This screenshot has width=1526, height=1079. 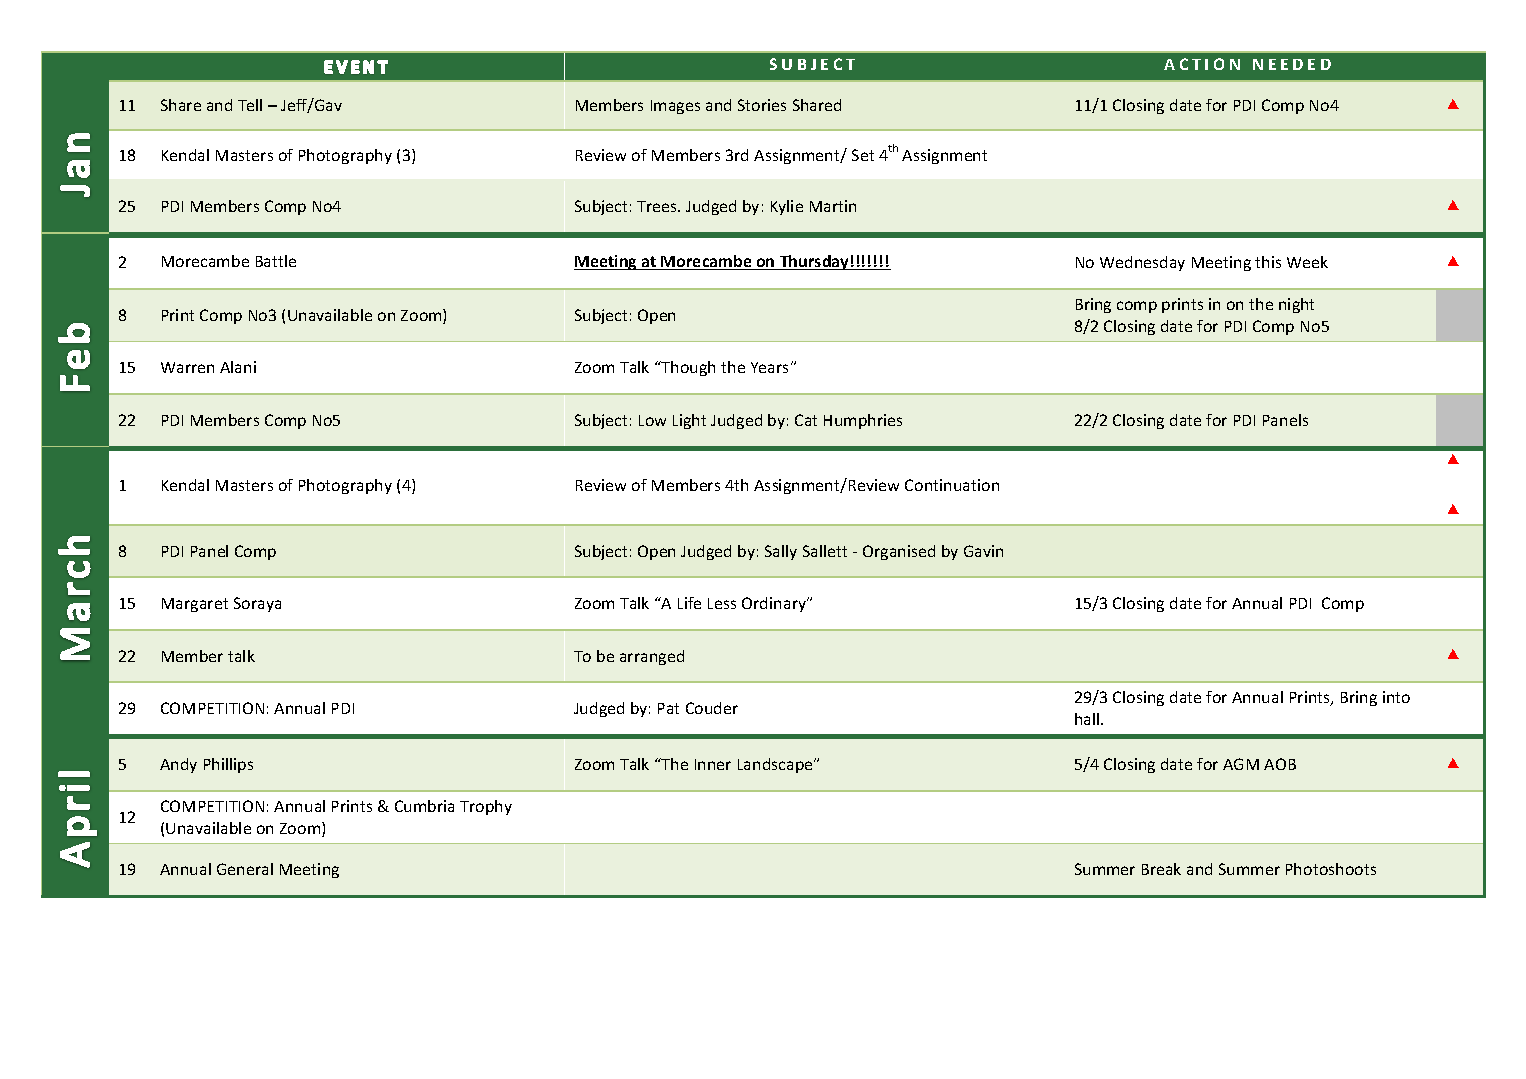 What do you see at coordinates (983, 551) in the screenshot?
I see `Gavin` at bounding box center [983, 551].
